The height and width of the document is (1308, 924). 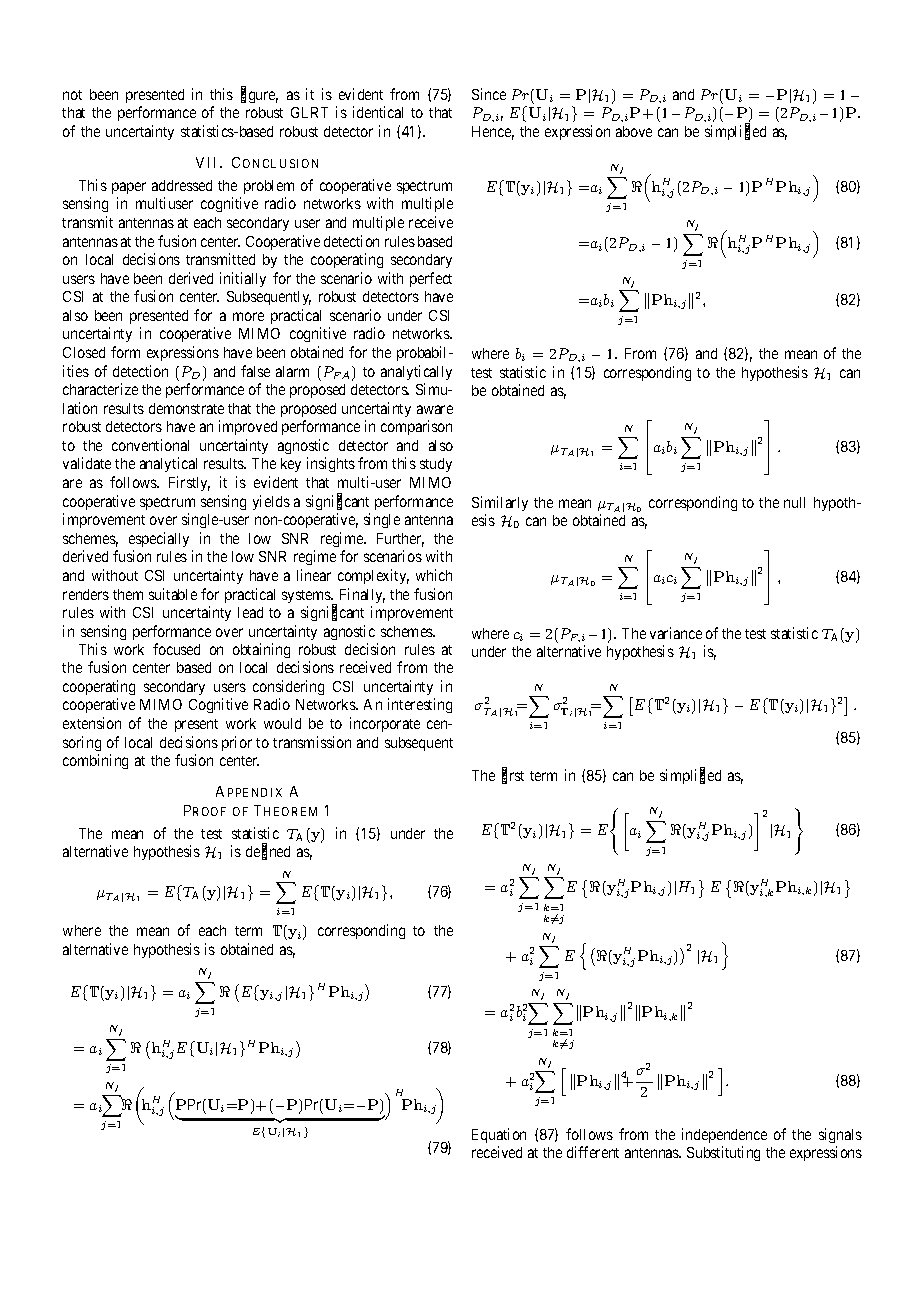 What do you see at coordinates (634, 131) in the document?
I see `above` at bounding box center [634, 131].
